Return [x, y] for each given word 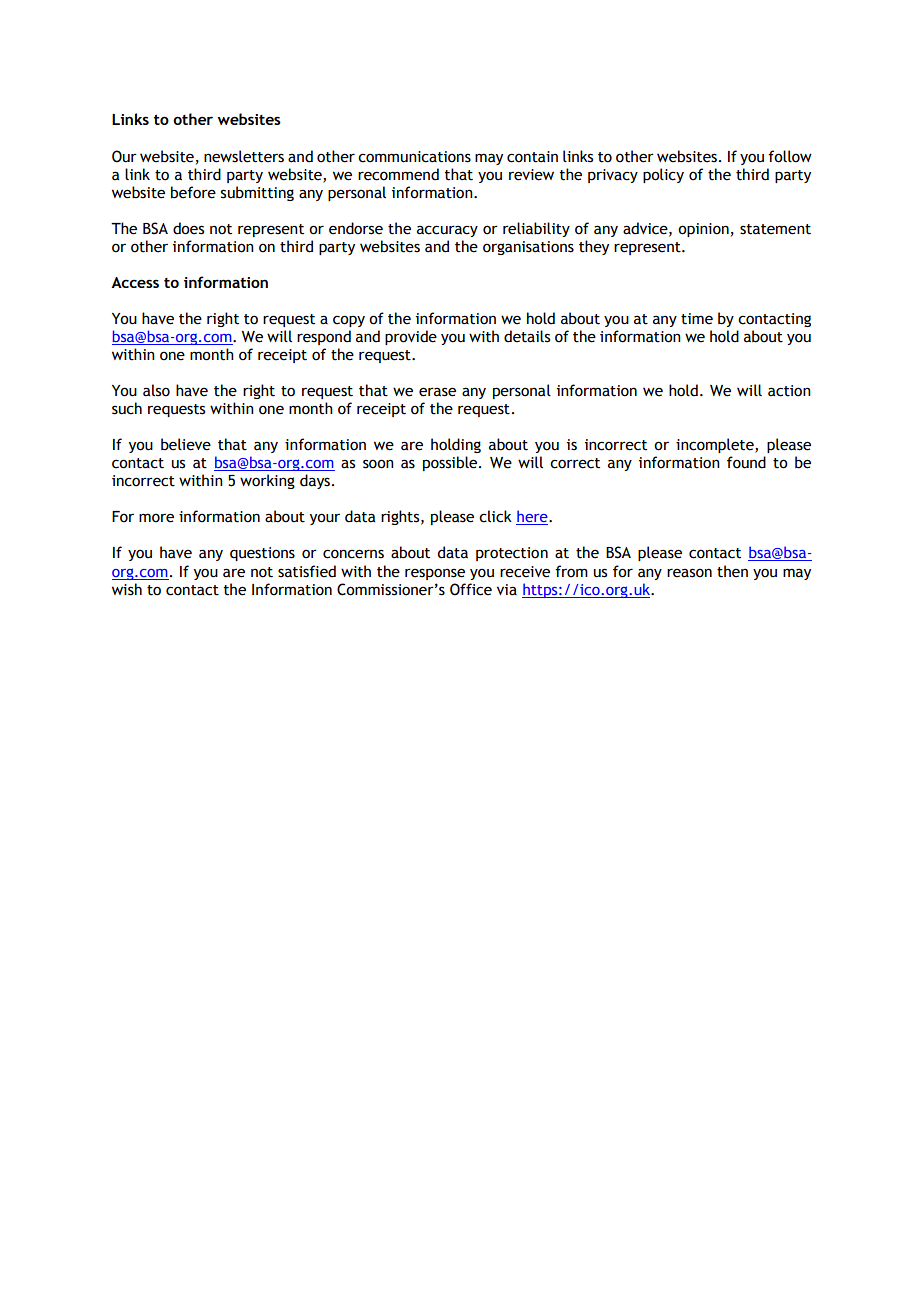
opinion [703, 230]
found [746, 462]
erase [437, 392]
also [156, 390]
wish [127, 589]
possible [451, 463]
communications [414, 157]
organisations [528, 248]
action [789, 391]
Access [135, 282]
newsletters [244, 156]
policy [663, 175]
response [435, 574]
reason [689, 573]
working [267, 481]
